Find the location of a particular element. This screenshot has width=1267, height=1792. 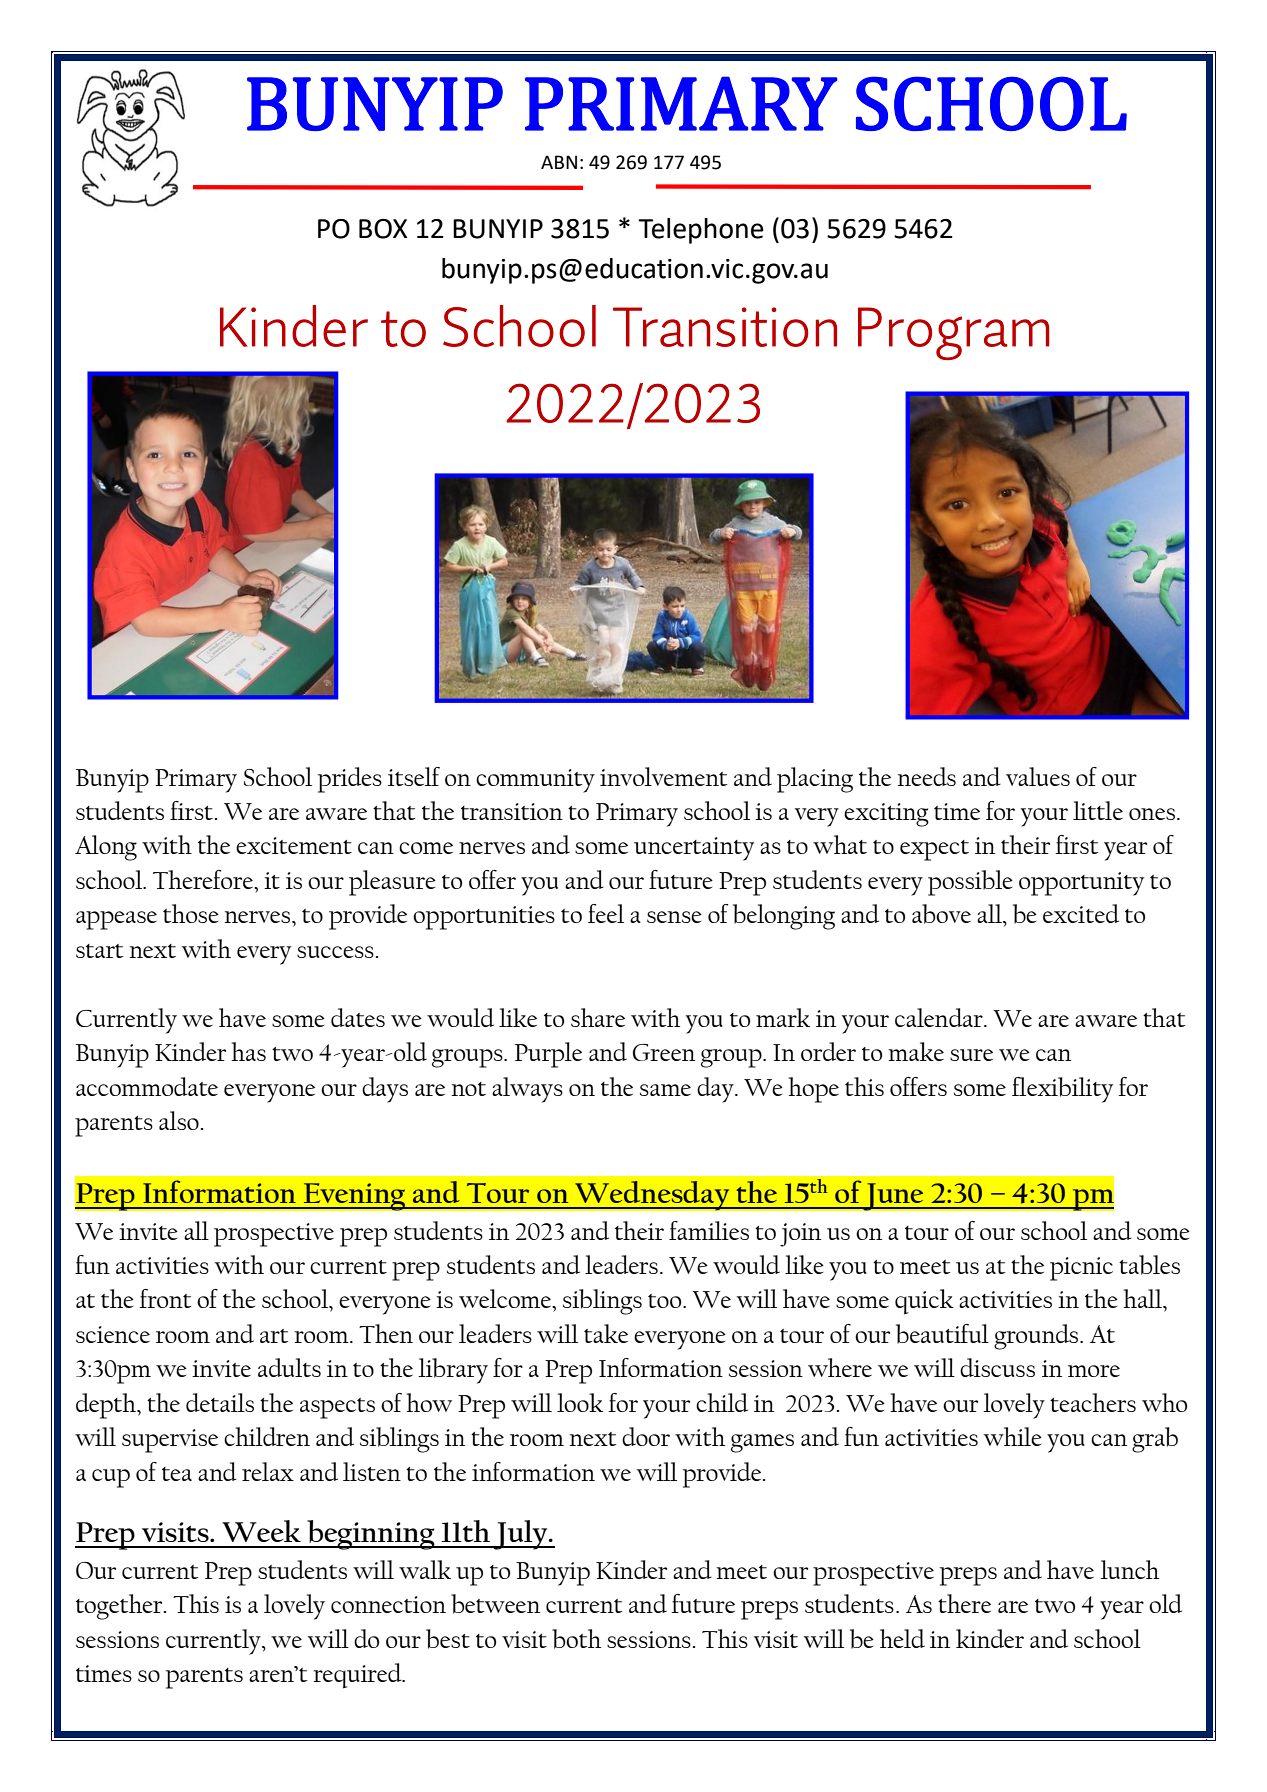

involvement is located at coordinates (664, 776).
